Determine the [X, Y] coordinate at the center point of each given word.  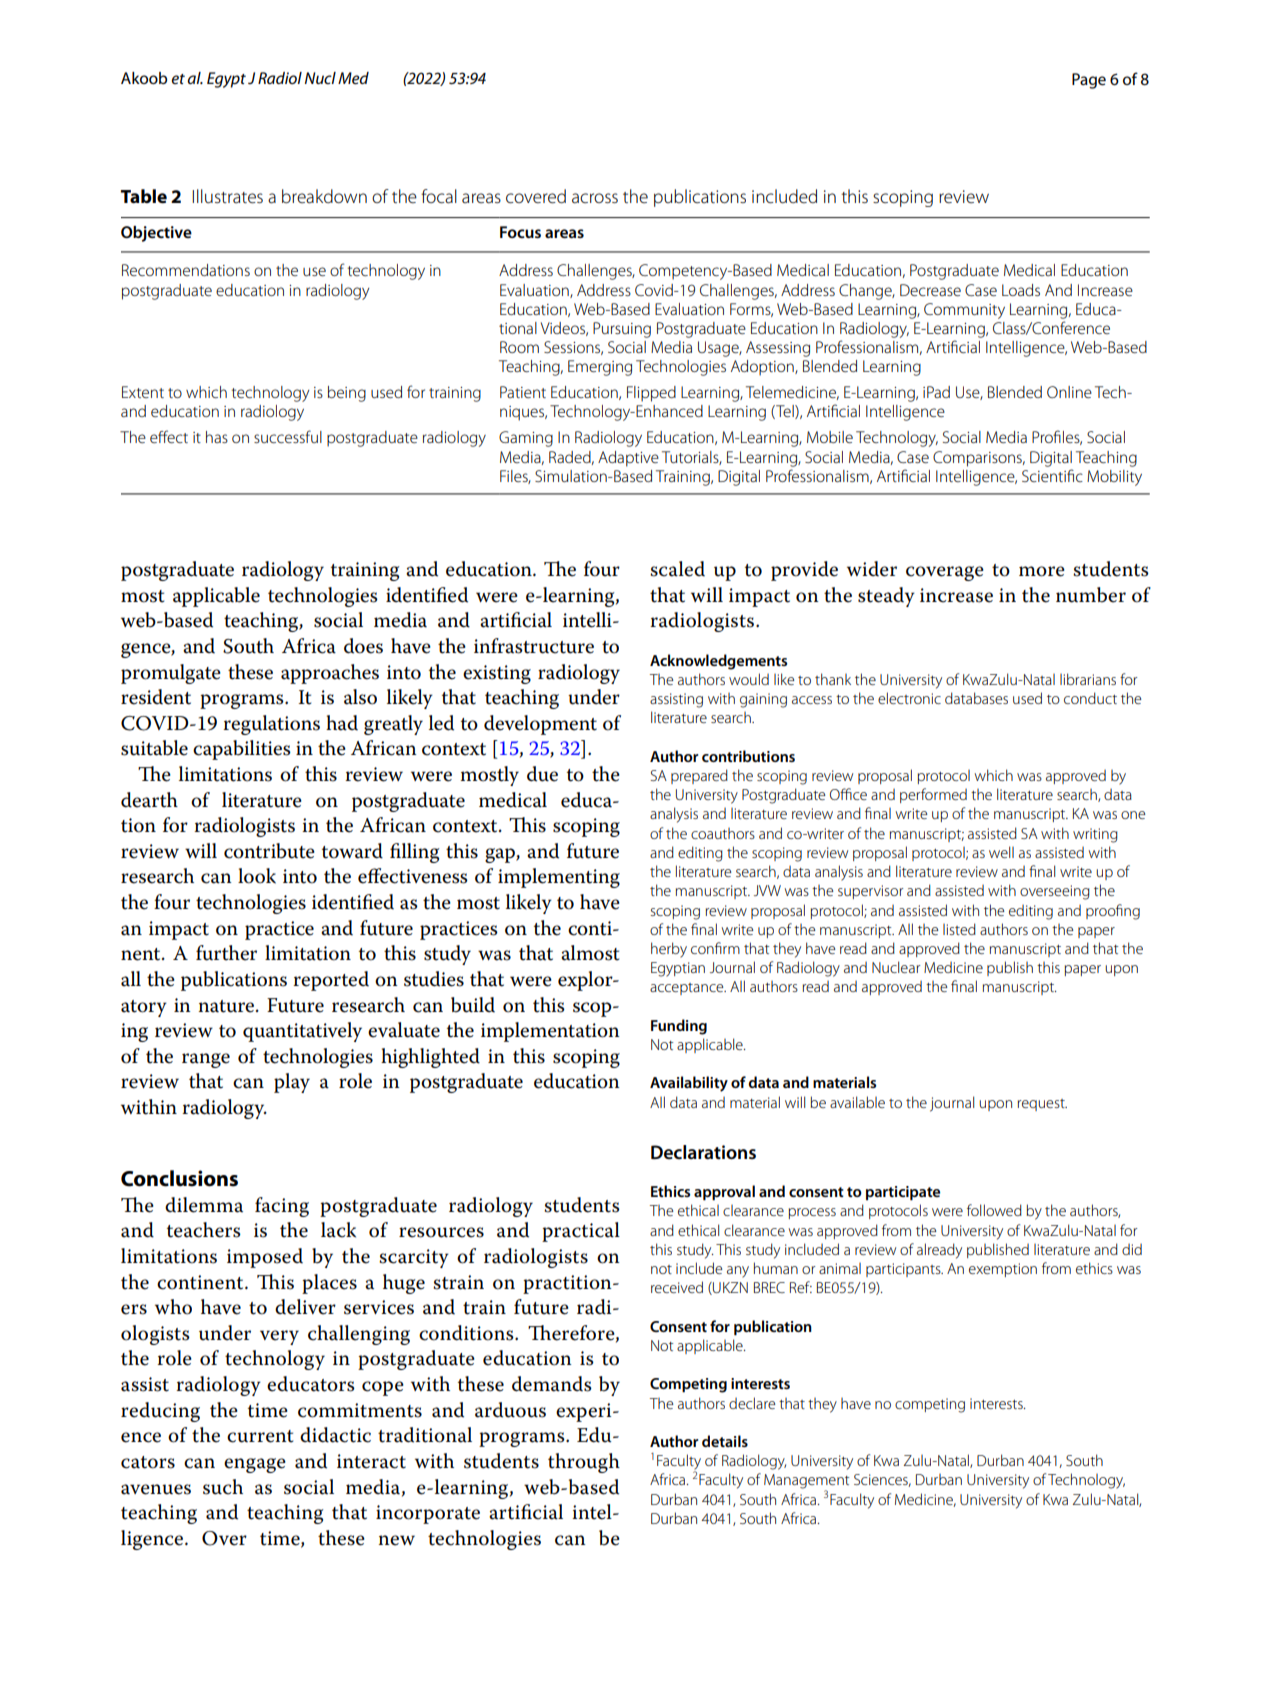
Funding [679, 1027]
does [363, 646]
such [223, 1487]
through [584, 1463]
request [1042, 1105]
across [595, 198]
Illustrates [227, 196]
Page [1089, 81]
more [1042, 571]
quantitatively [302, 1032]
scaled [677, 569]
